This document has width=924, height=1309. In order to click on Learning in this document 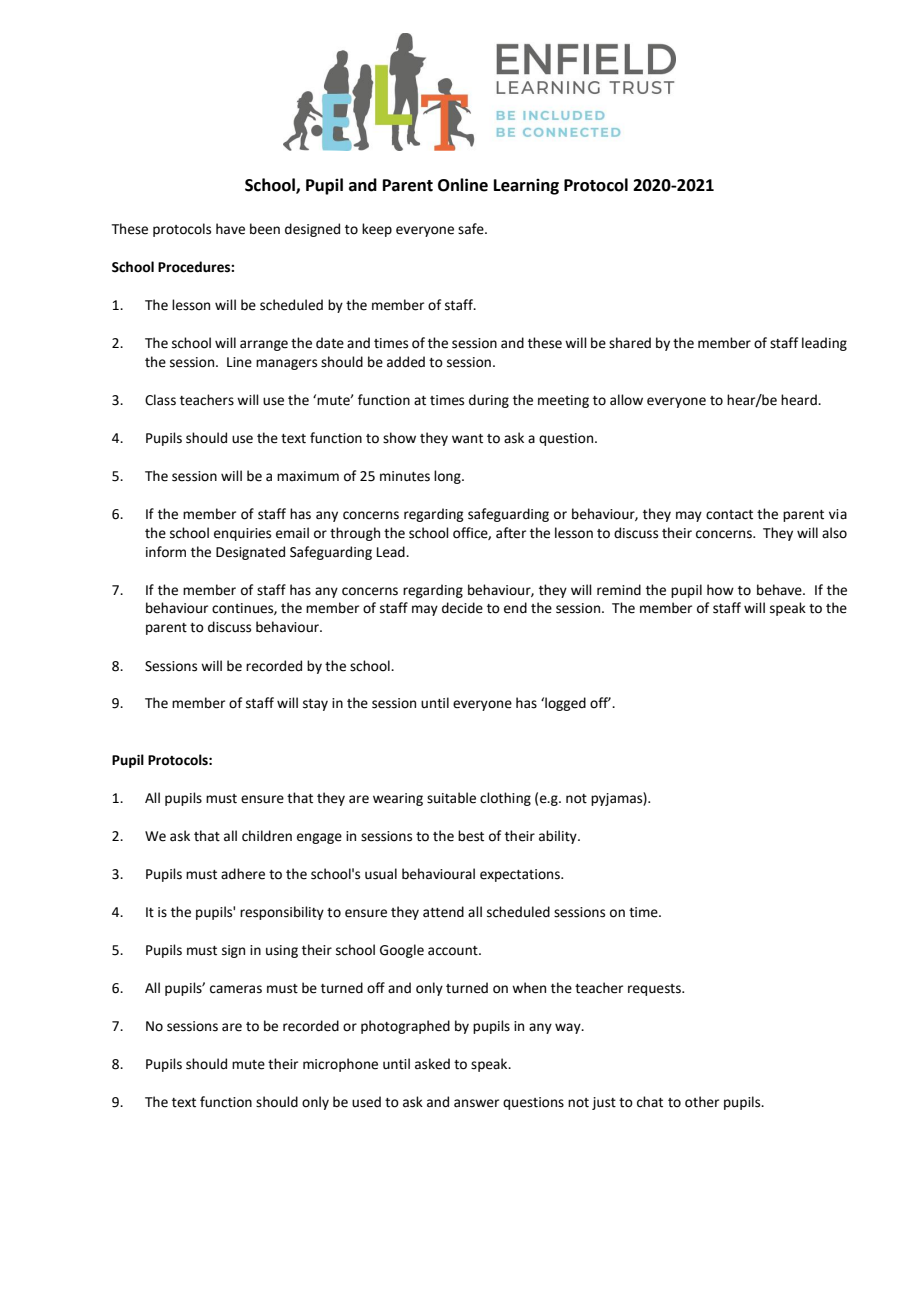, I will do `click(526, 187)`.
